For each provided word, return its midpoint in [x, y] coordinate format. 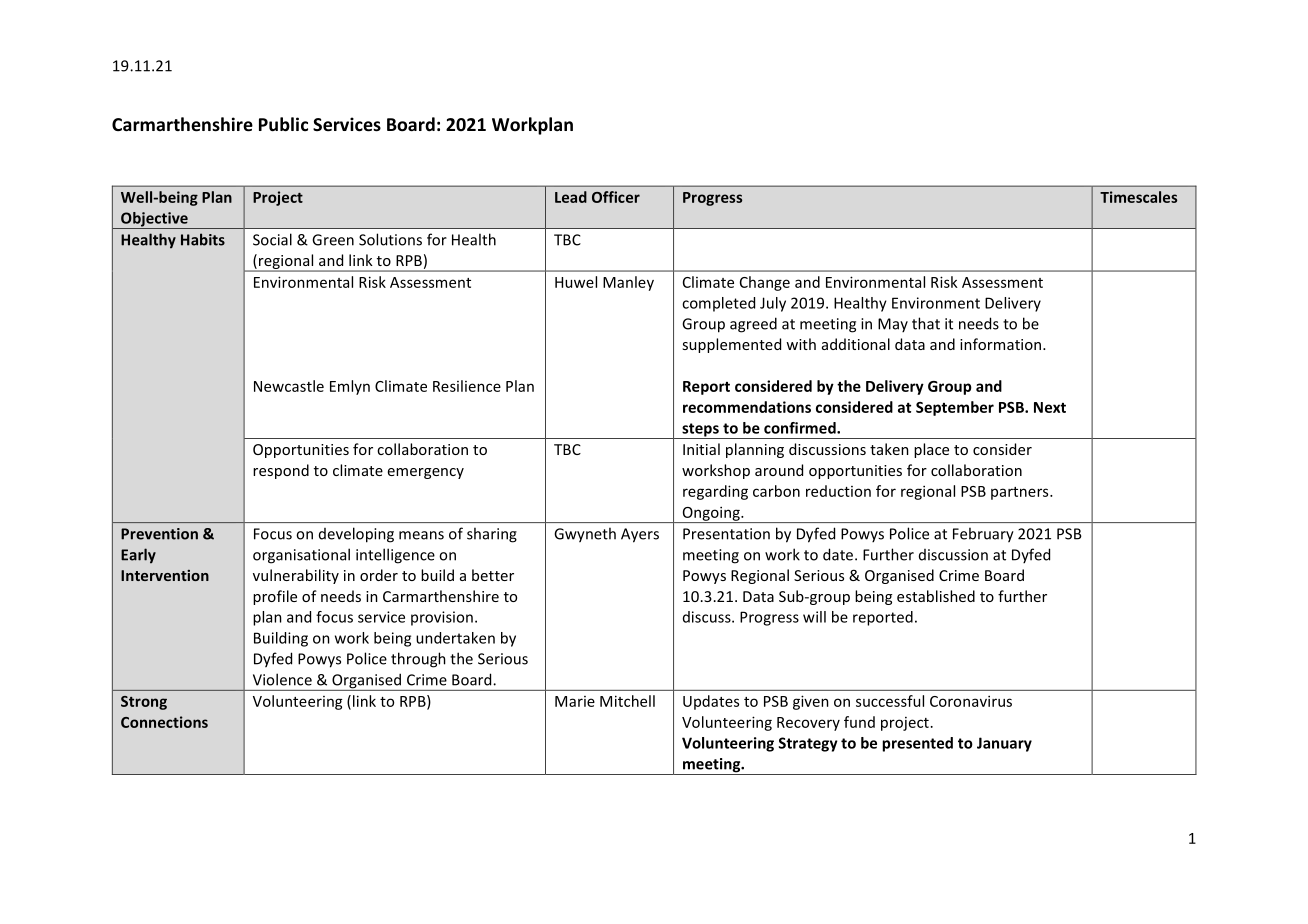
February [983, 535]
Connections [164, 722]
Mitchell [627, 701]
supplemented [731, 345]
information [1000, 344]
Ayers [640, 535]
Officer [616, 197]
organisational [301, 556]
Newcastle [289, 386]
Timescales [1138, 197]
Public [283, 124]
